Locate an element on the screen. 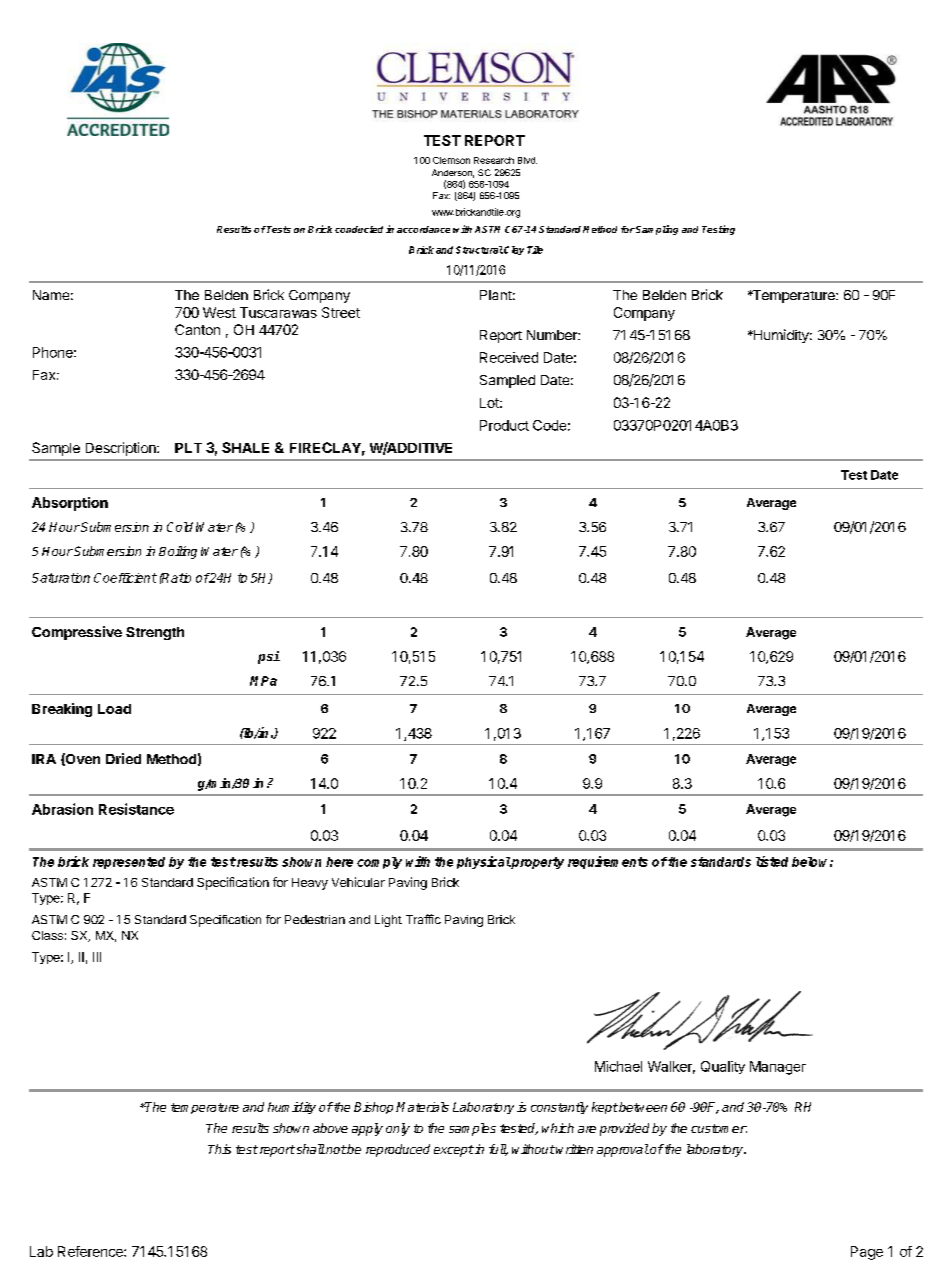 The image size is (952, 1268). except is located at coordinates (454, 1151).
